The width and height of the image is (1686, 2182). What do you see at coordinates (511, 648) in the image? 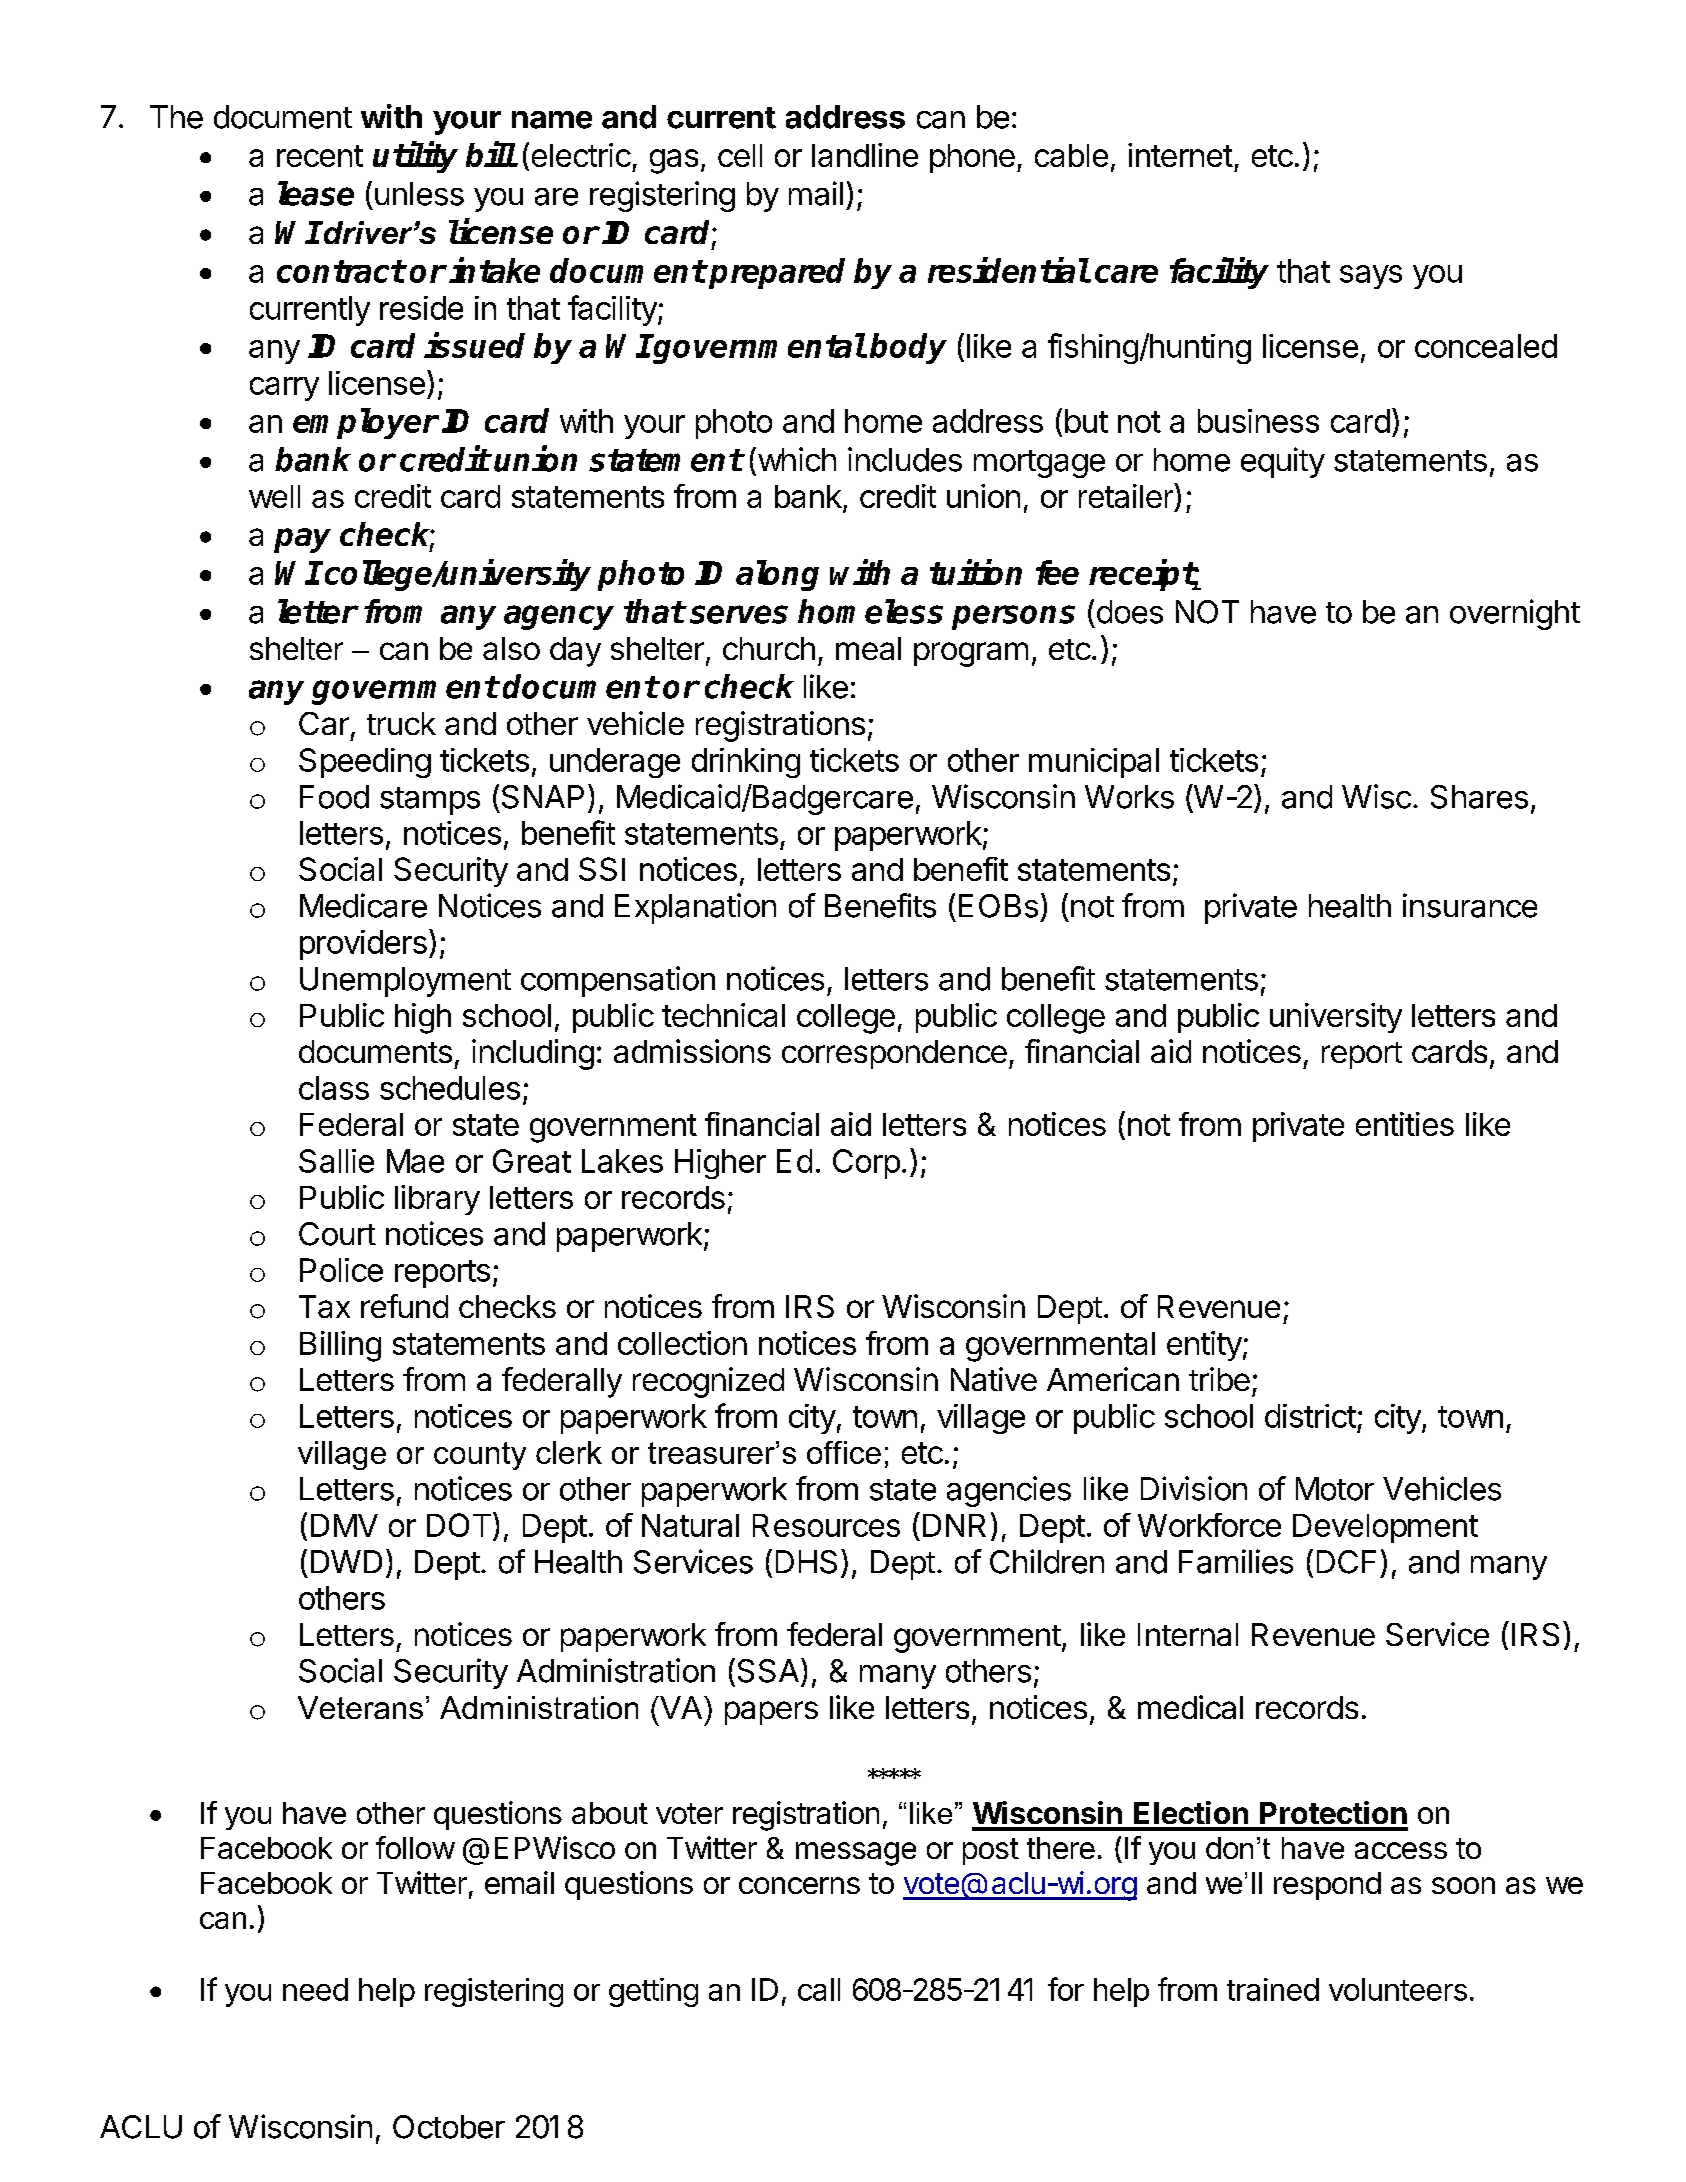
I see `also` at bounding box center [511, 648].
